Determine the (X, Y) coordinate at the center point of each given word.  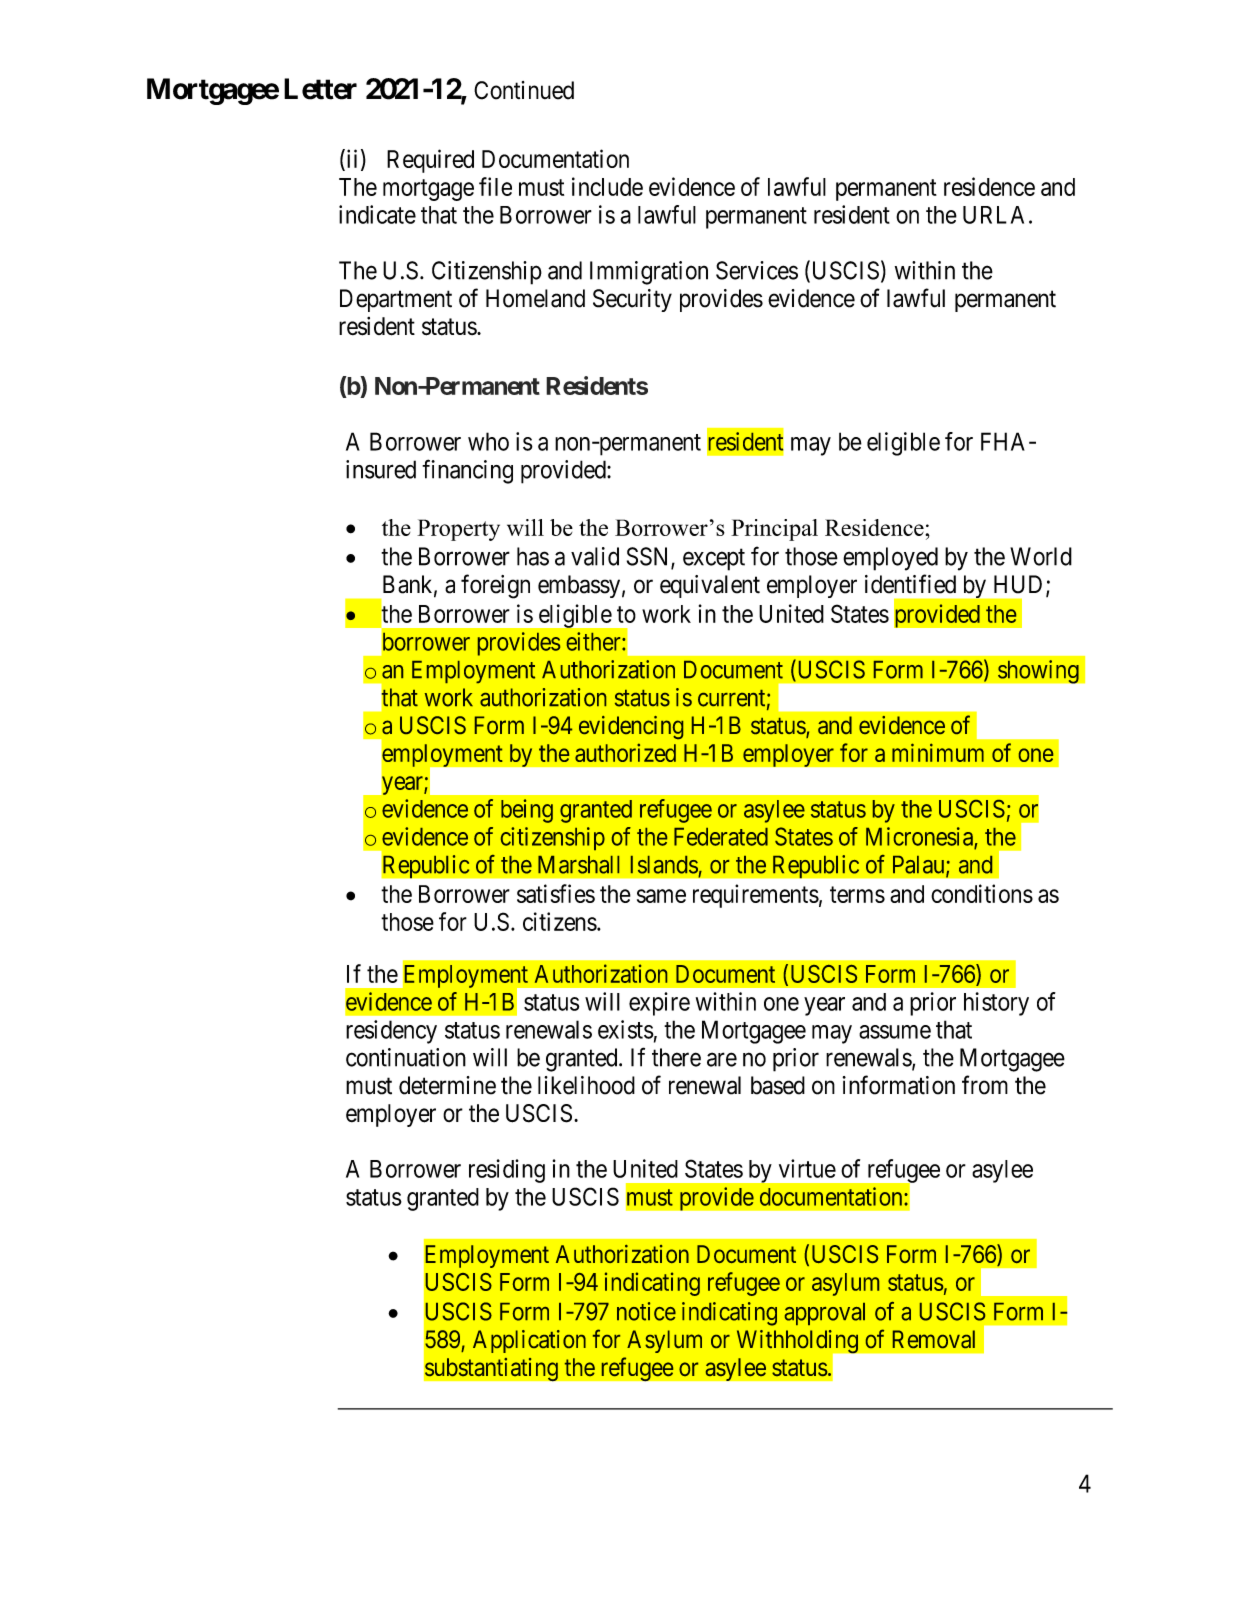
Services (757, 270)
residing (507, 1171)
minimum (938, 752)
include (607, 186)
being (527, 811)
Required (430, 161)
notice (646, 1311)
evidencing (631, 727)
